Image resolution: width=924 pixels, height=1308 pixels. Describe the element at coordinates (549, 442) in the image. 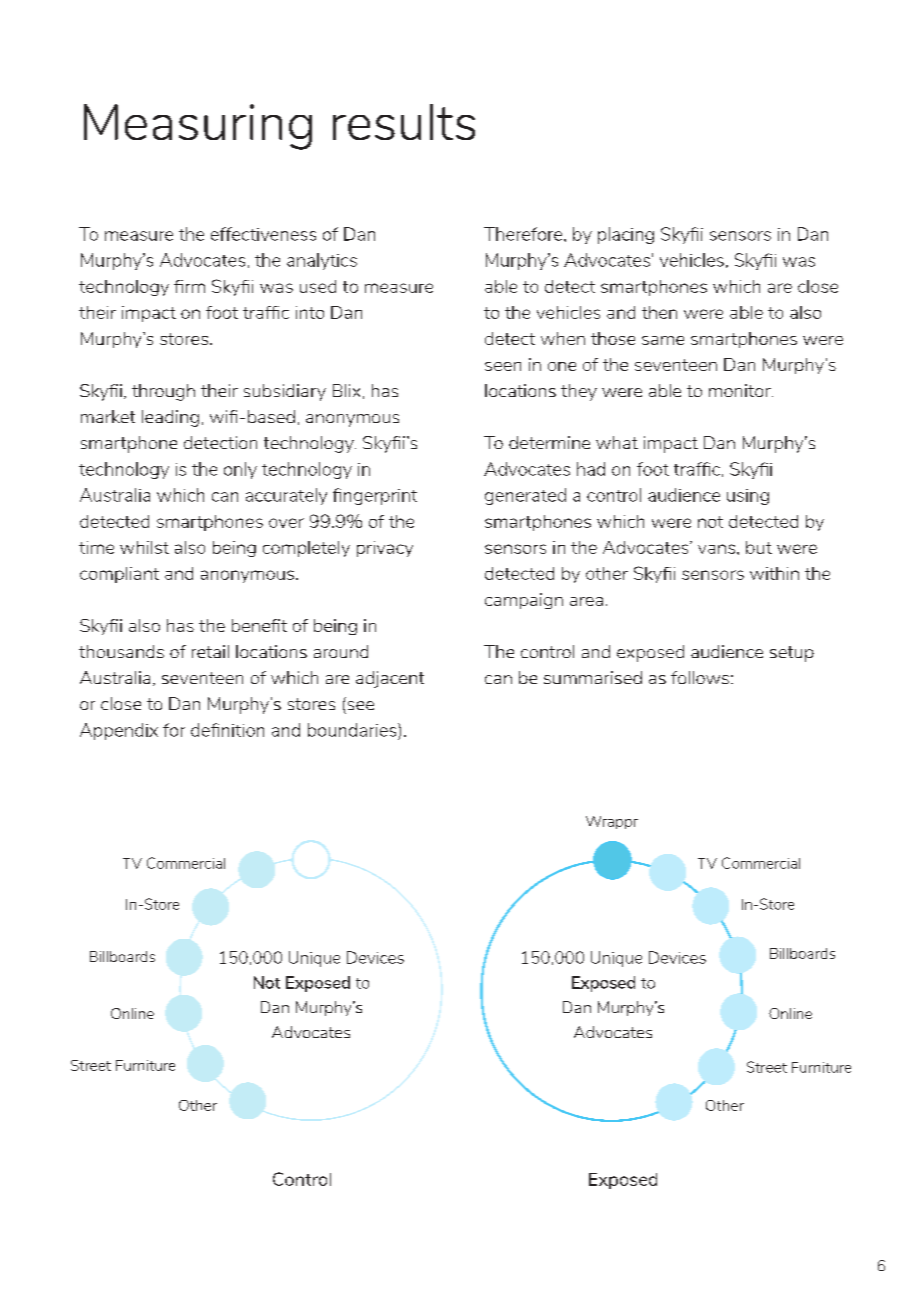

I see `determine` at that location.
